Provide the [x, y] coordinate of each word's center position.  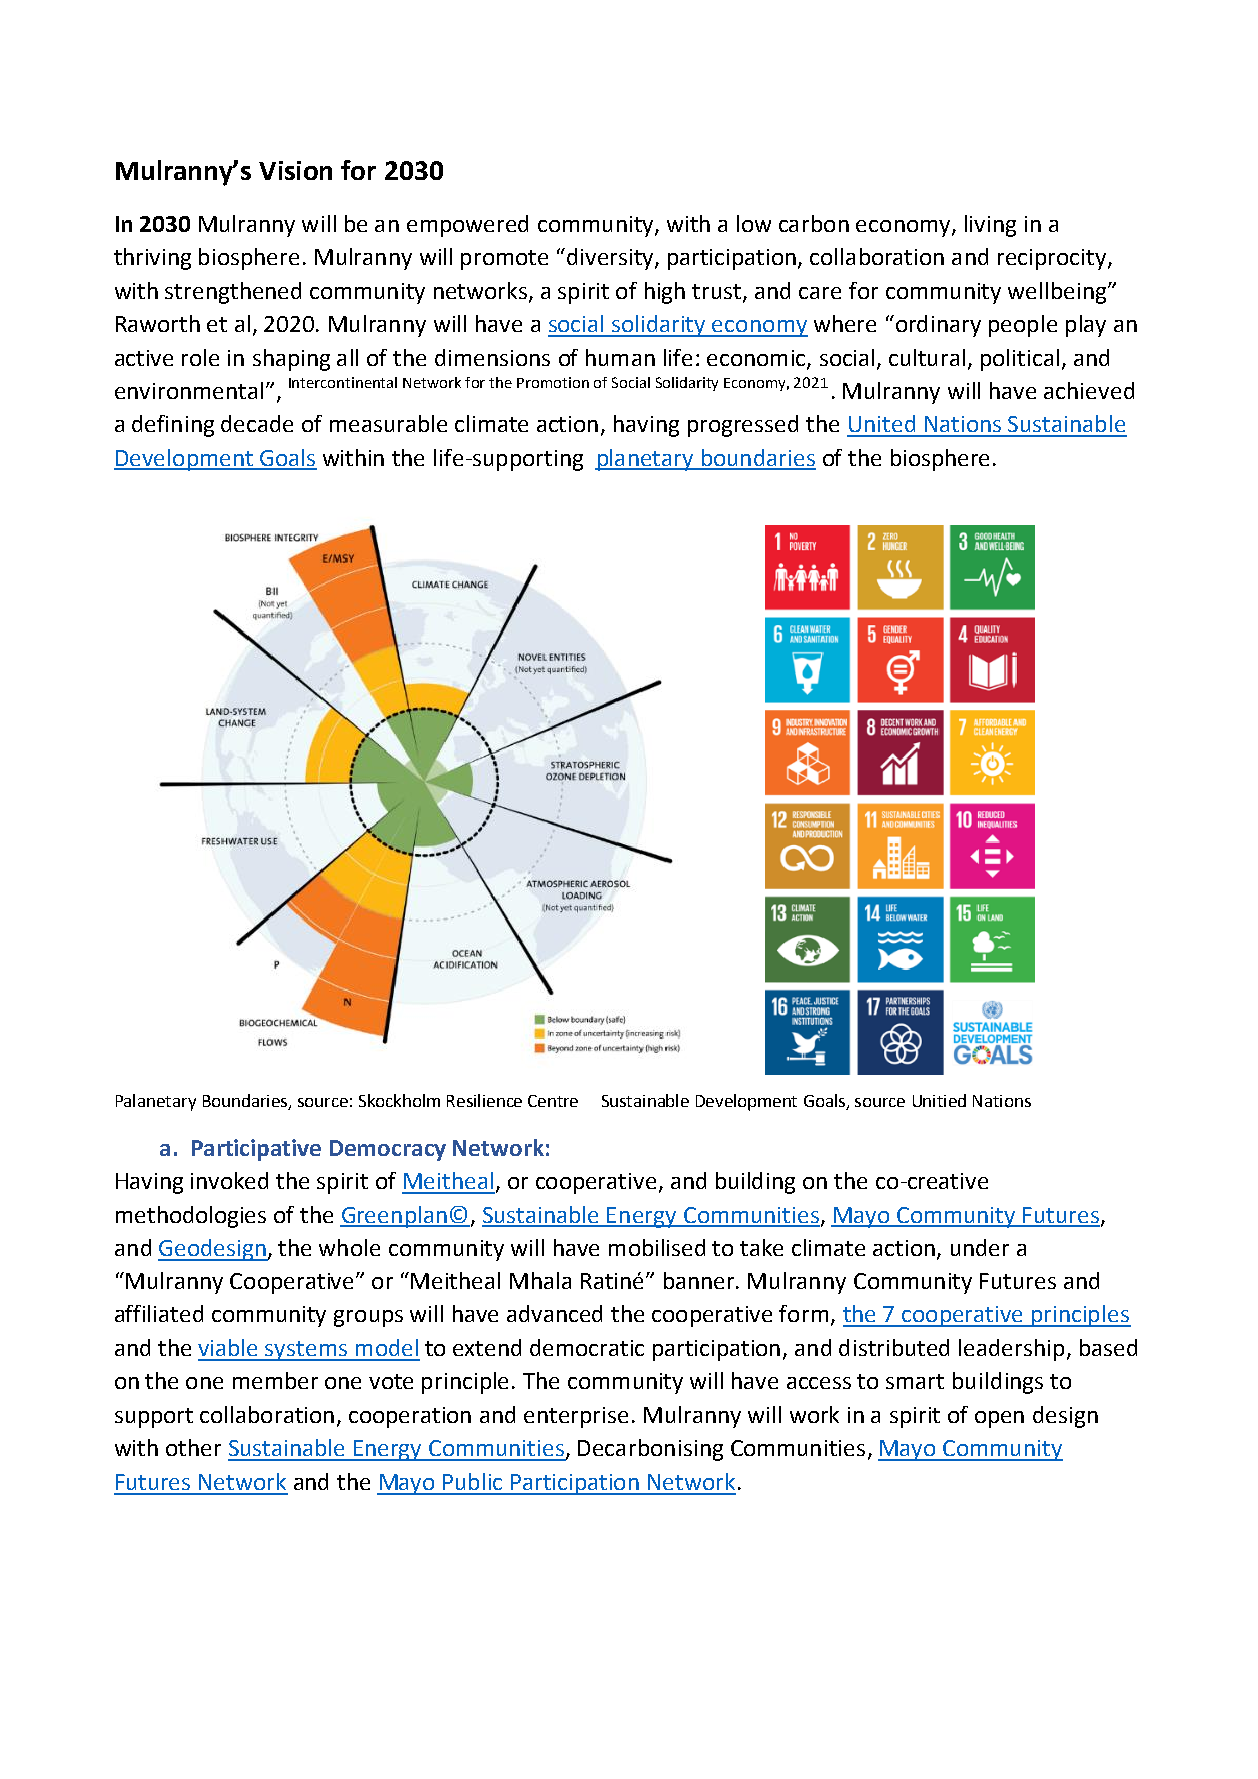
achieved [1089, 390]
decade [257, 423]
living [990, 226]
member [275, 1380]
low [754, 223]
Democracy [388, 1150]
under [980, 1247]
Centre [553, 1101]
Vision [295, 170]
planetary [645, 460]
